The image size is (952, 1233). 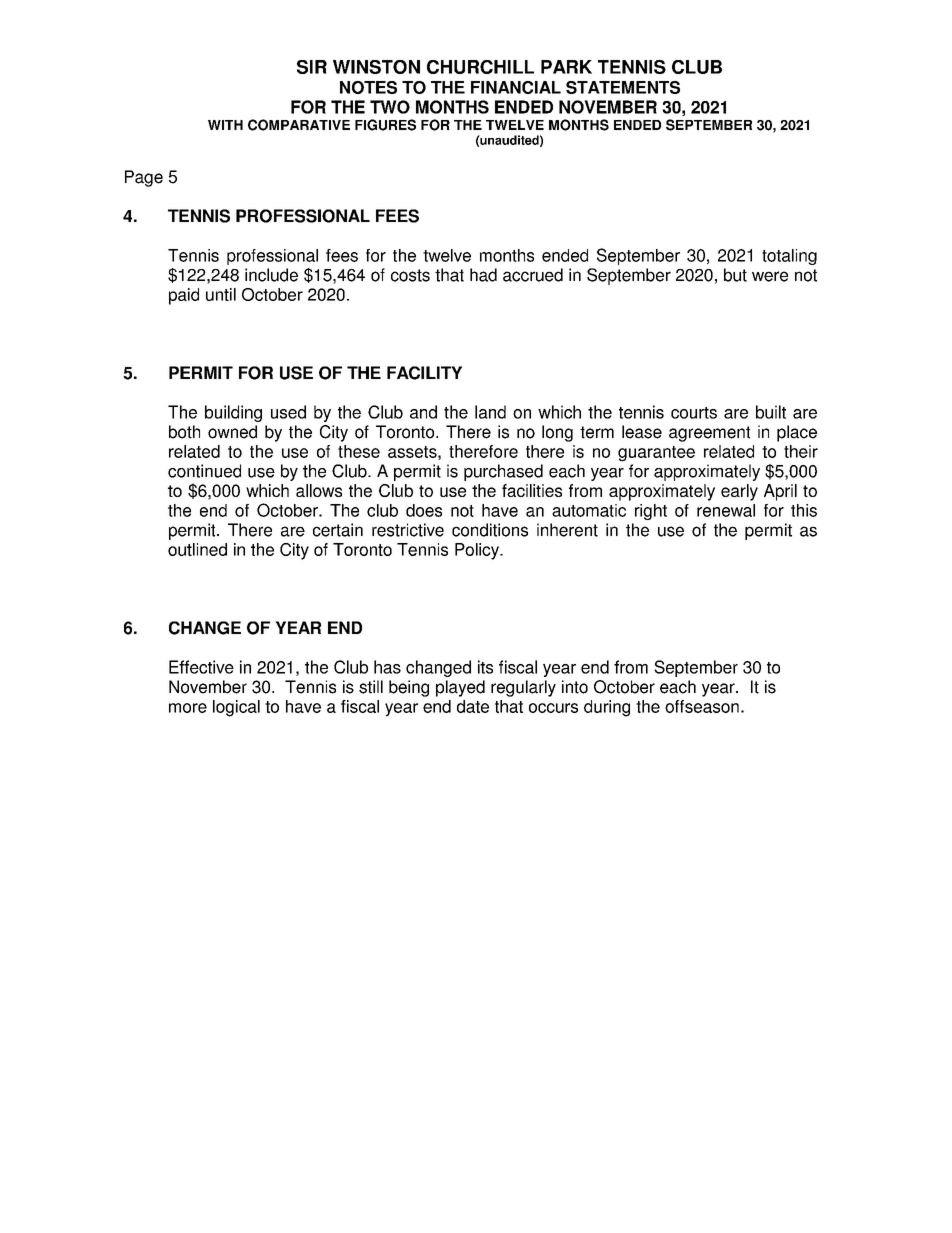 What do you see at coordinates (460, 688) in the screenshot?
I see `played` at bounding box center [460, 688].
